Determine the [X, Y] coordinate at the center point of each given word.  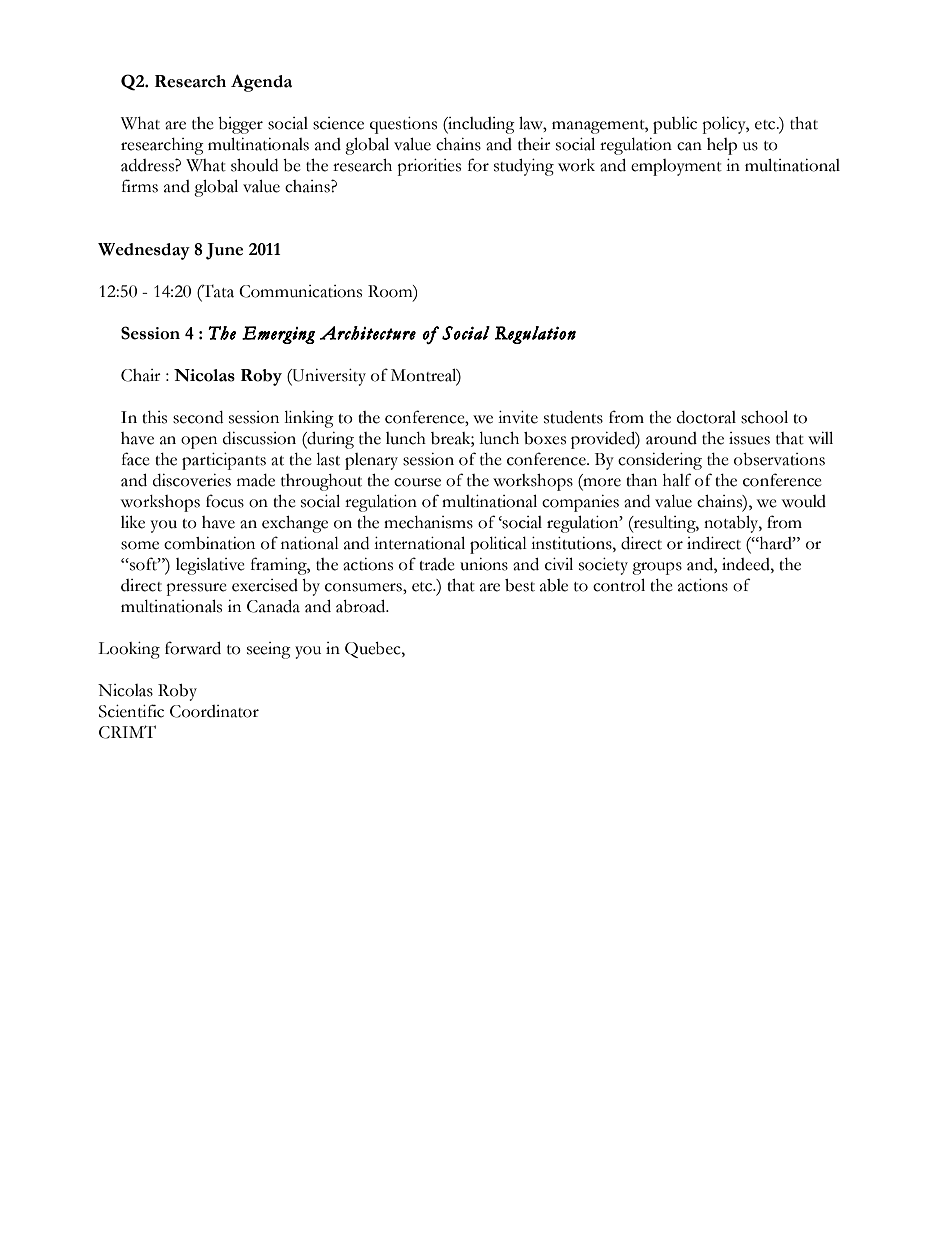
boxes [545, 438]
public [675, 125]
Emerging [278, 335]
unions [484, 564]
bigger [240, 125]
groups [657, 568]
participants [224, 461]
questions [403, 125]
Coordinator [214, 711]
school [764, 417]
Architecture [368, 333]
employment [676, 167]
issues [749, 438]
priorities [429, 167]
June [224, 251]
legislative [210, 566]
